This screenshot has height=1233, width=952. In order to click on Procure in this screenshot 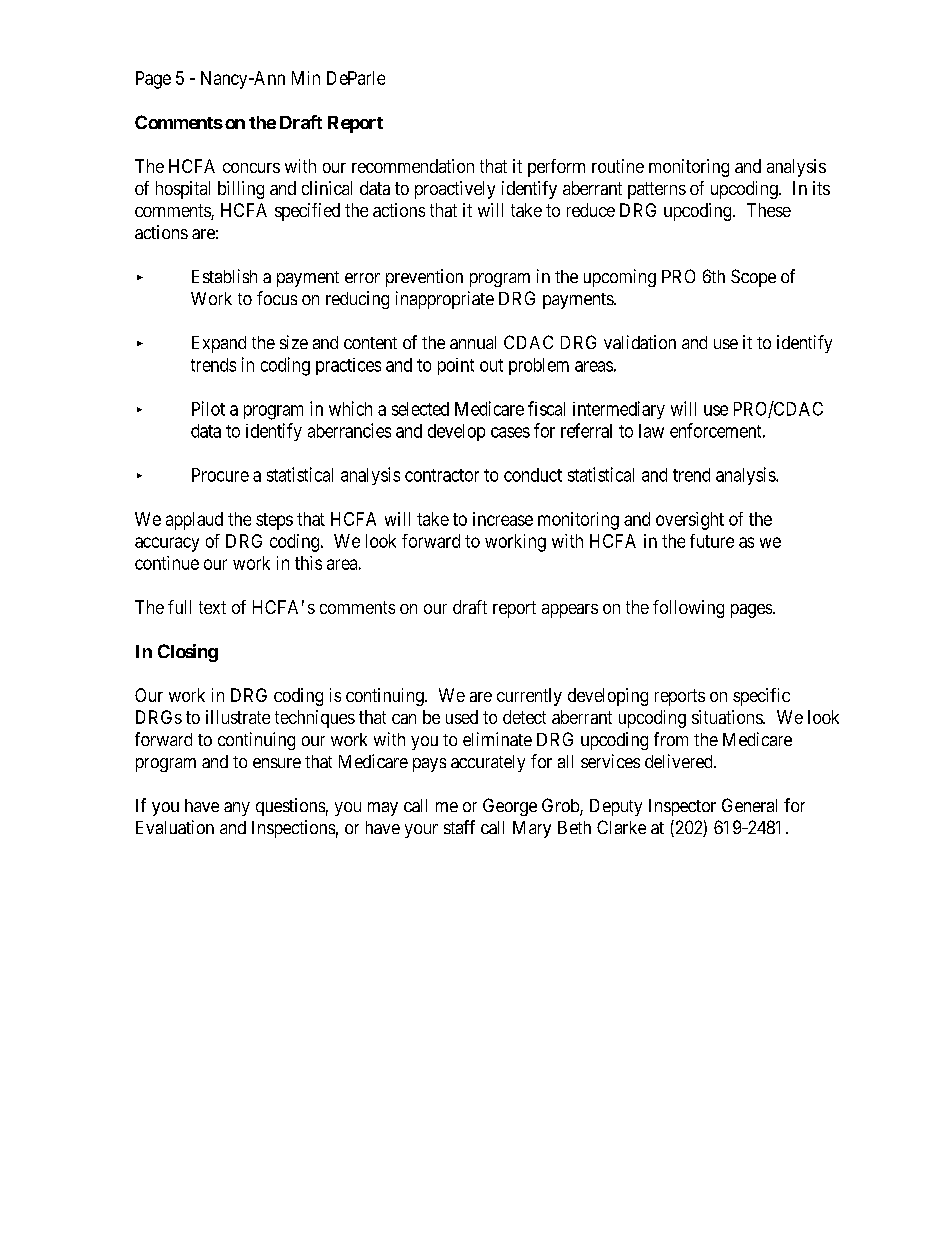, I will do `click(220, 475)`.
